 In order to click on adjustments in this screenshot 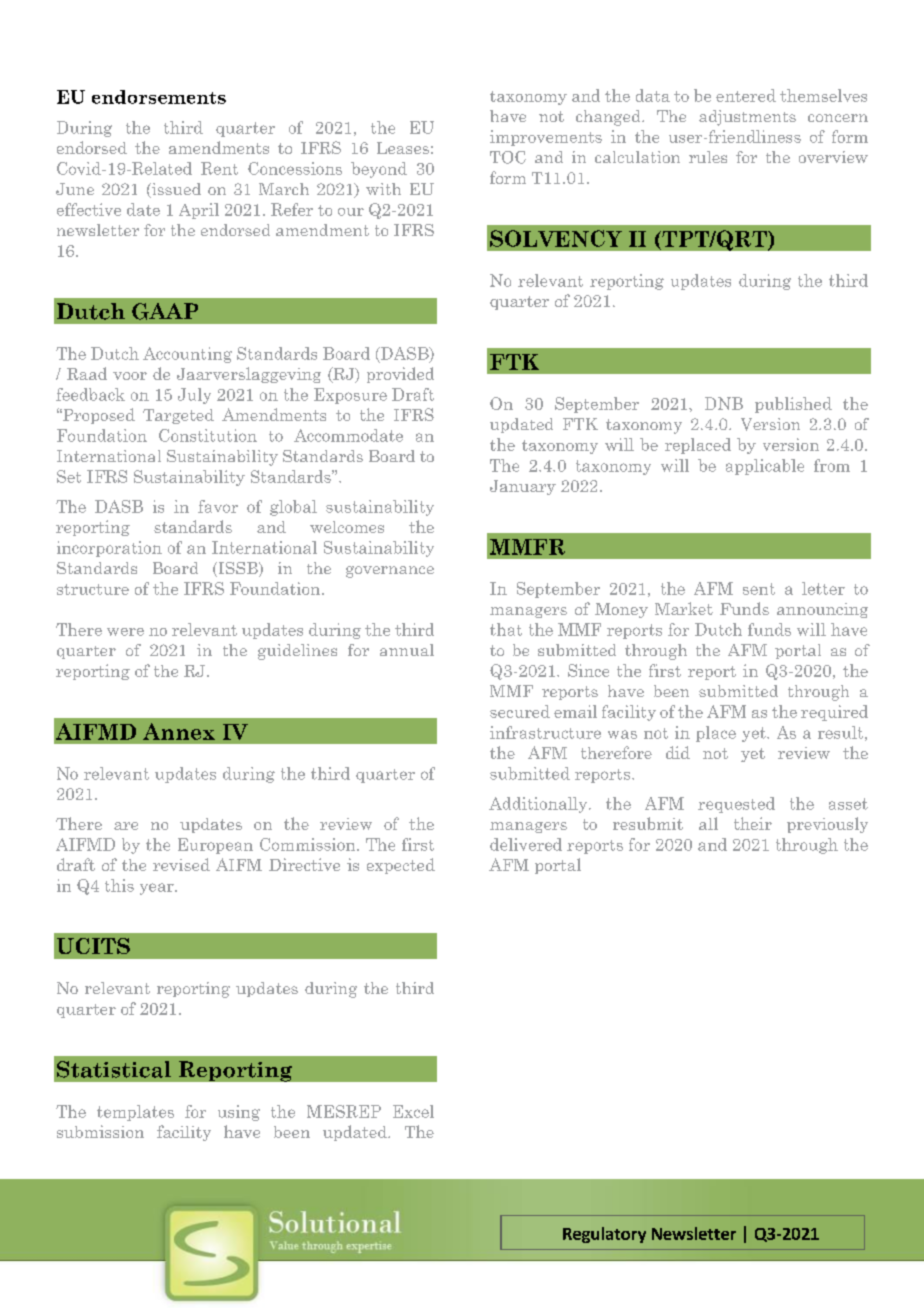, I will do `click(747, 118)`.
